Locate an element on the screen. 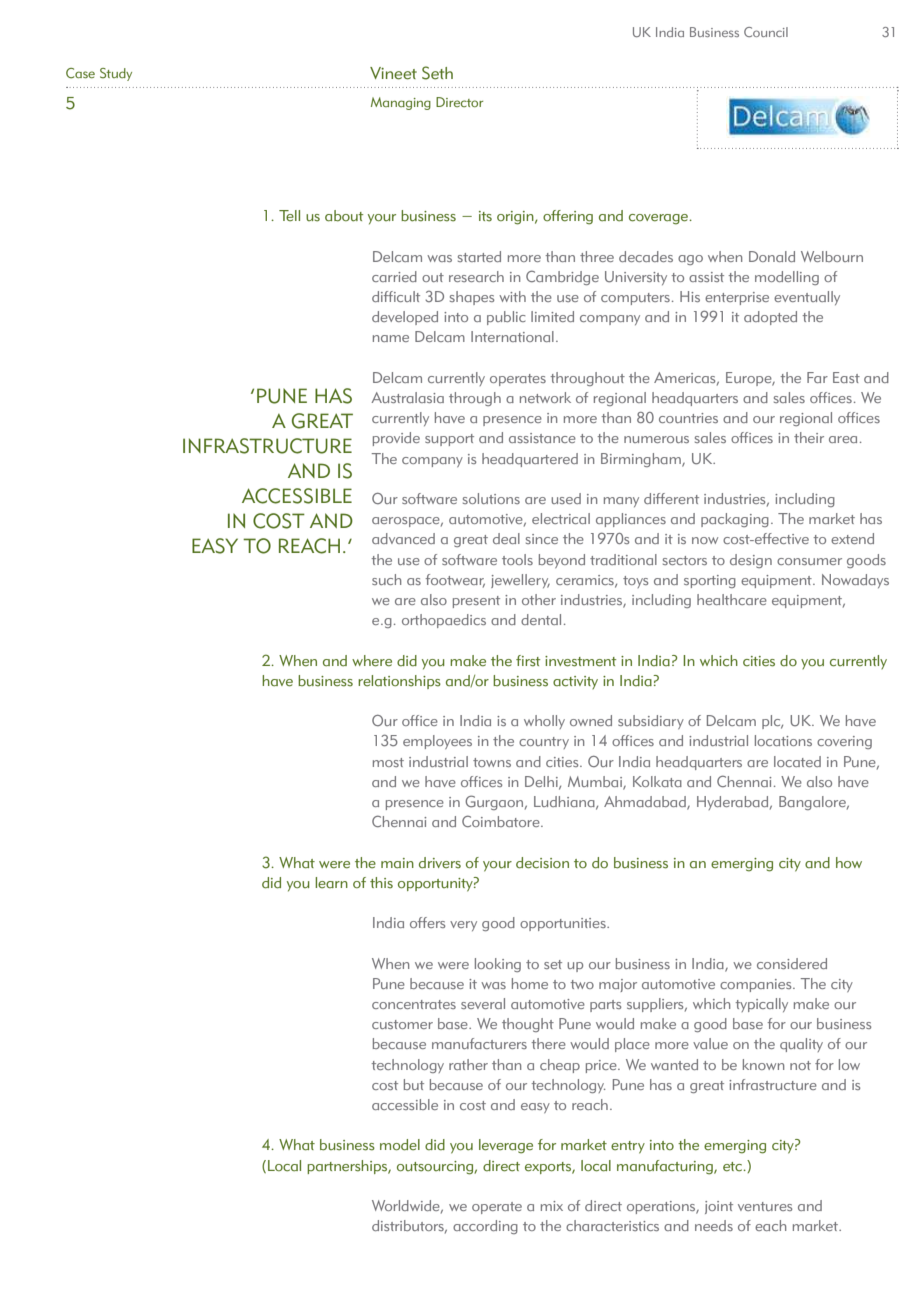 The image size is (924, 1308). Council is located at coordinates (766, 32).
